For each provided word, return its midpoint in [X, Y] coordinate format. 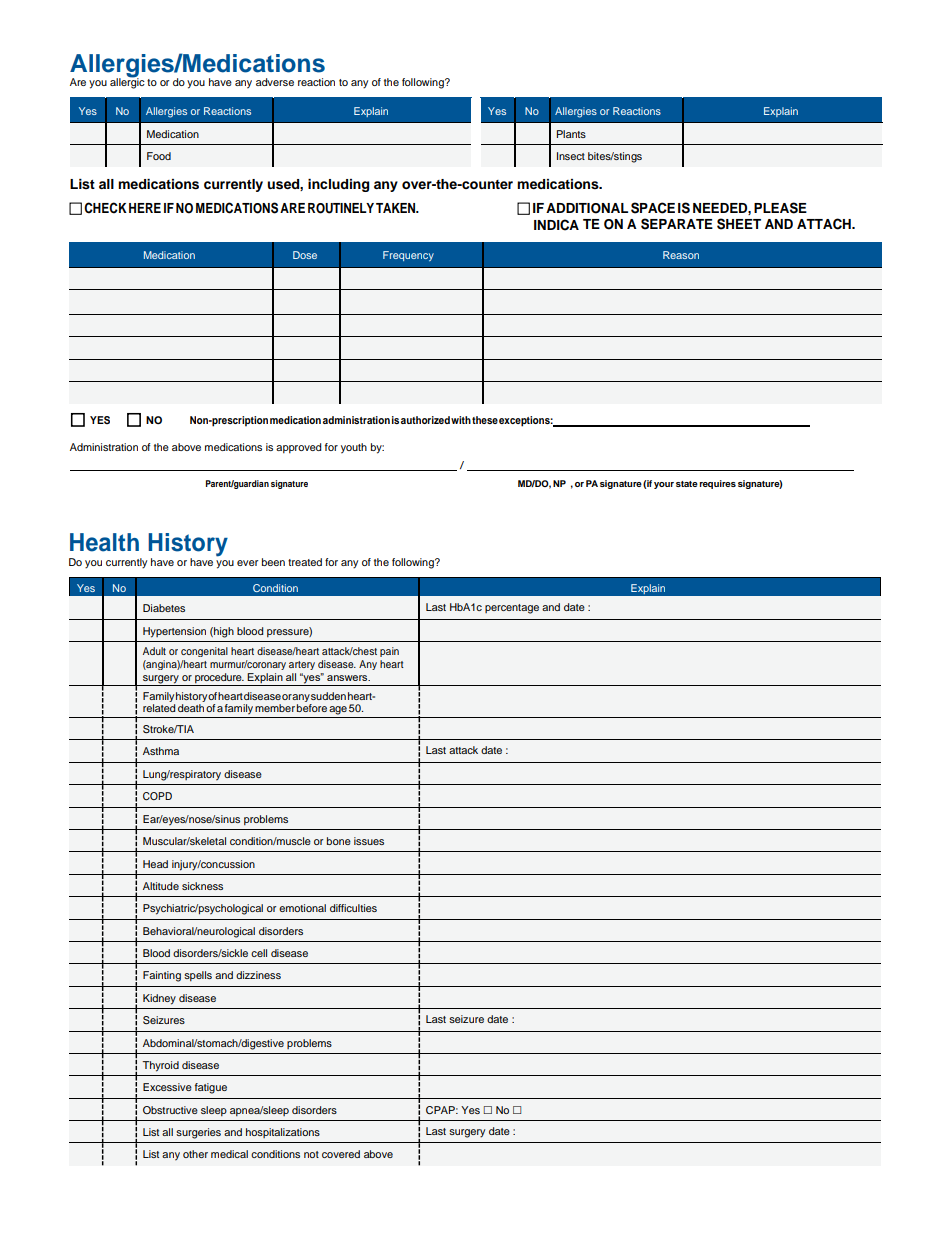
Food [159, 156]
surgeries [198, 1133]
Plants [571, 134]
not [311, 1154]
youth [354, 448]
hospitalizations [283, 1133]
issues [369, 841]
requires [718, 484]
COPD [157, 796]
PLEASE [780, 208]
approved [298, 448]
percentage [512, 609]
